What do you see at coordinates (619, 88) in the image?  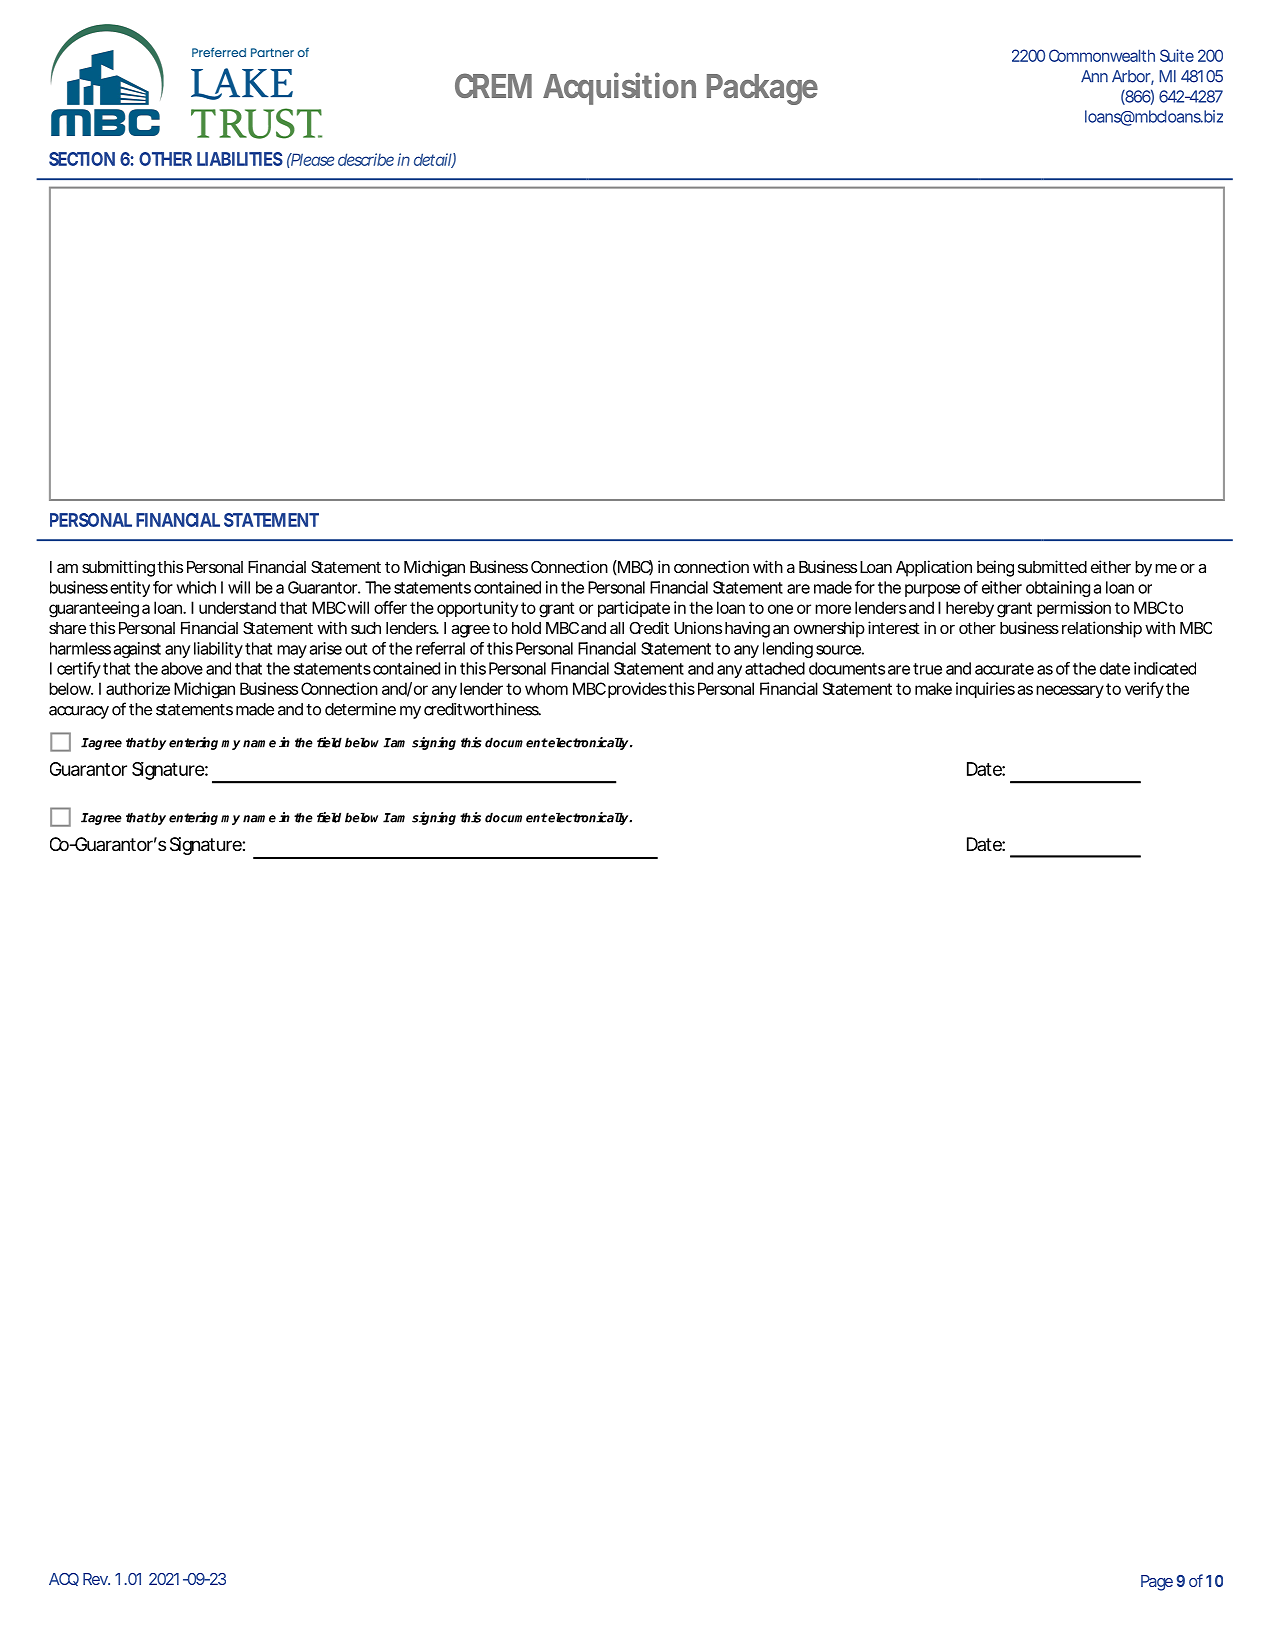 I see `Acquisition` at bounding box center [619, 88].
